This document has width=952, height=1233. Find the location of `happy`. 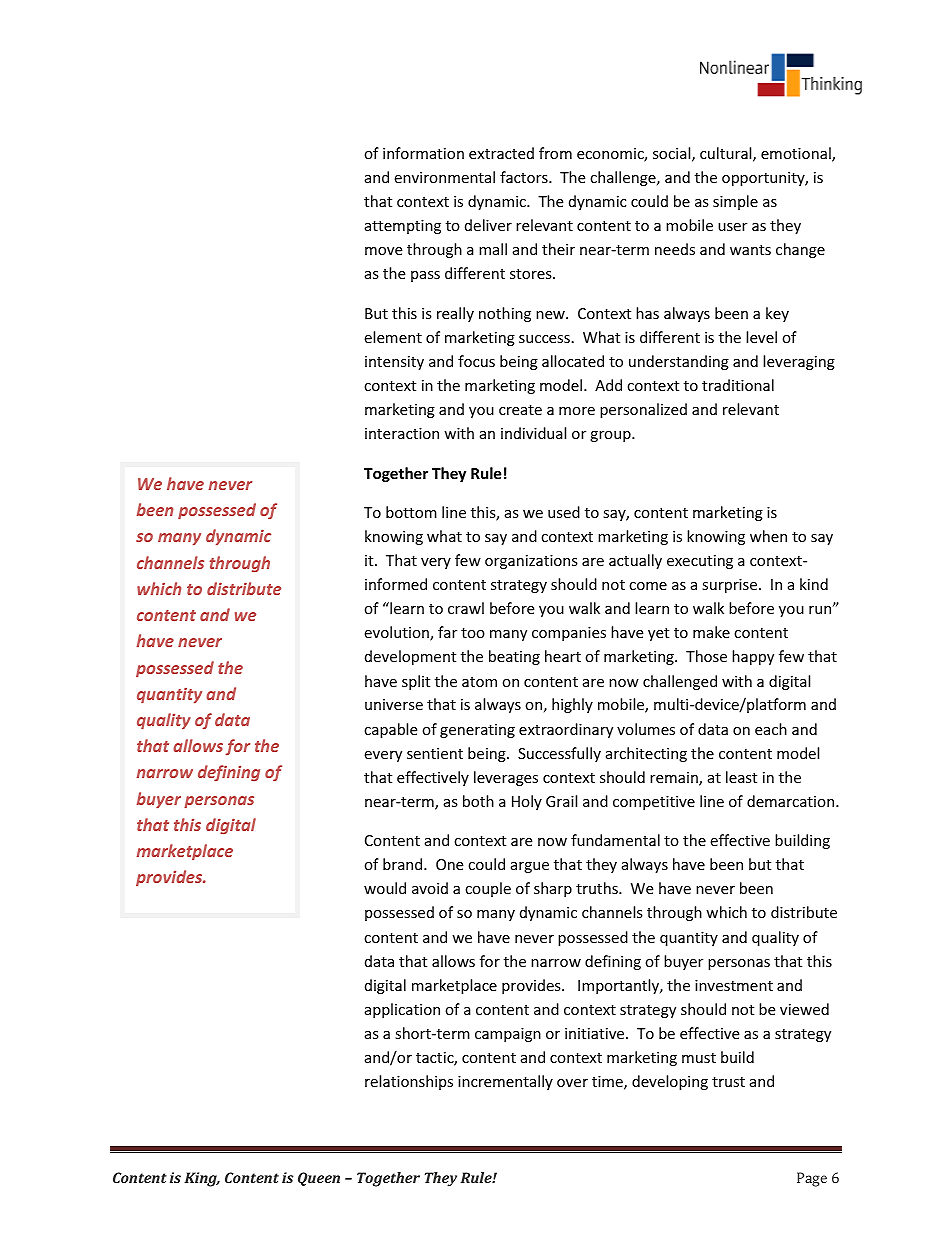

happy is located at coordinates (753, 657).
